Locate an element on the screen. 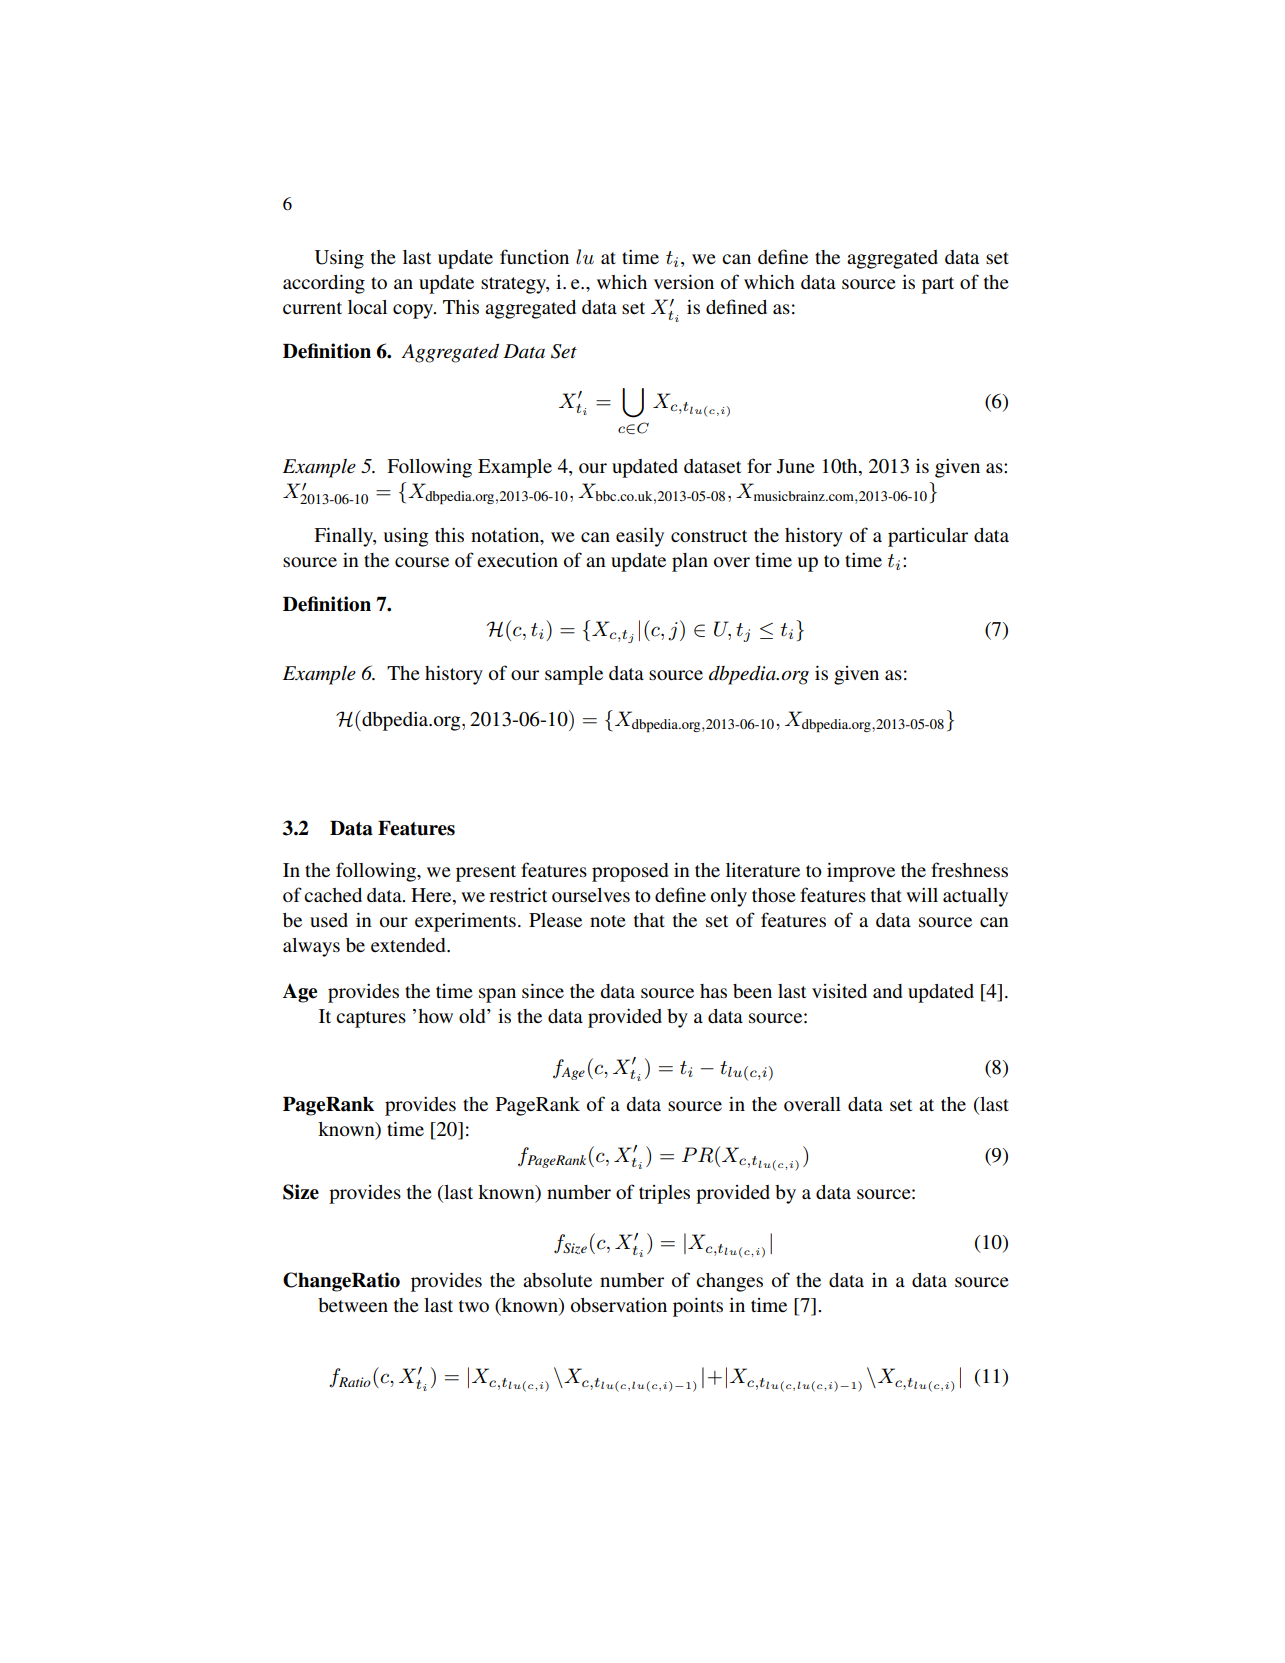 The width and height of the screenshot is (1285, 1663). local is located at coordinates (367, 307).
